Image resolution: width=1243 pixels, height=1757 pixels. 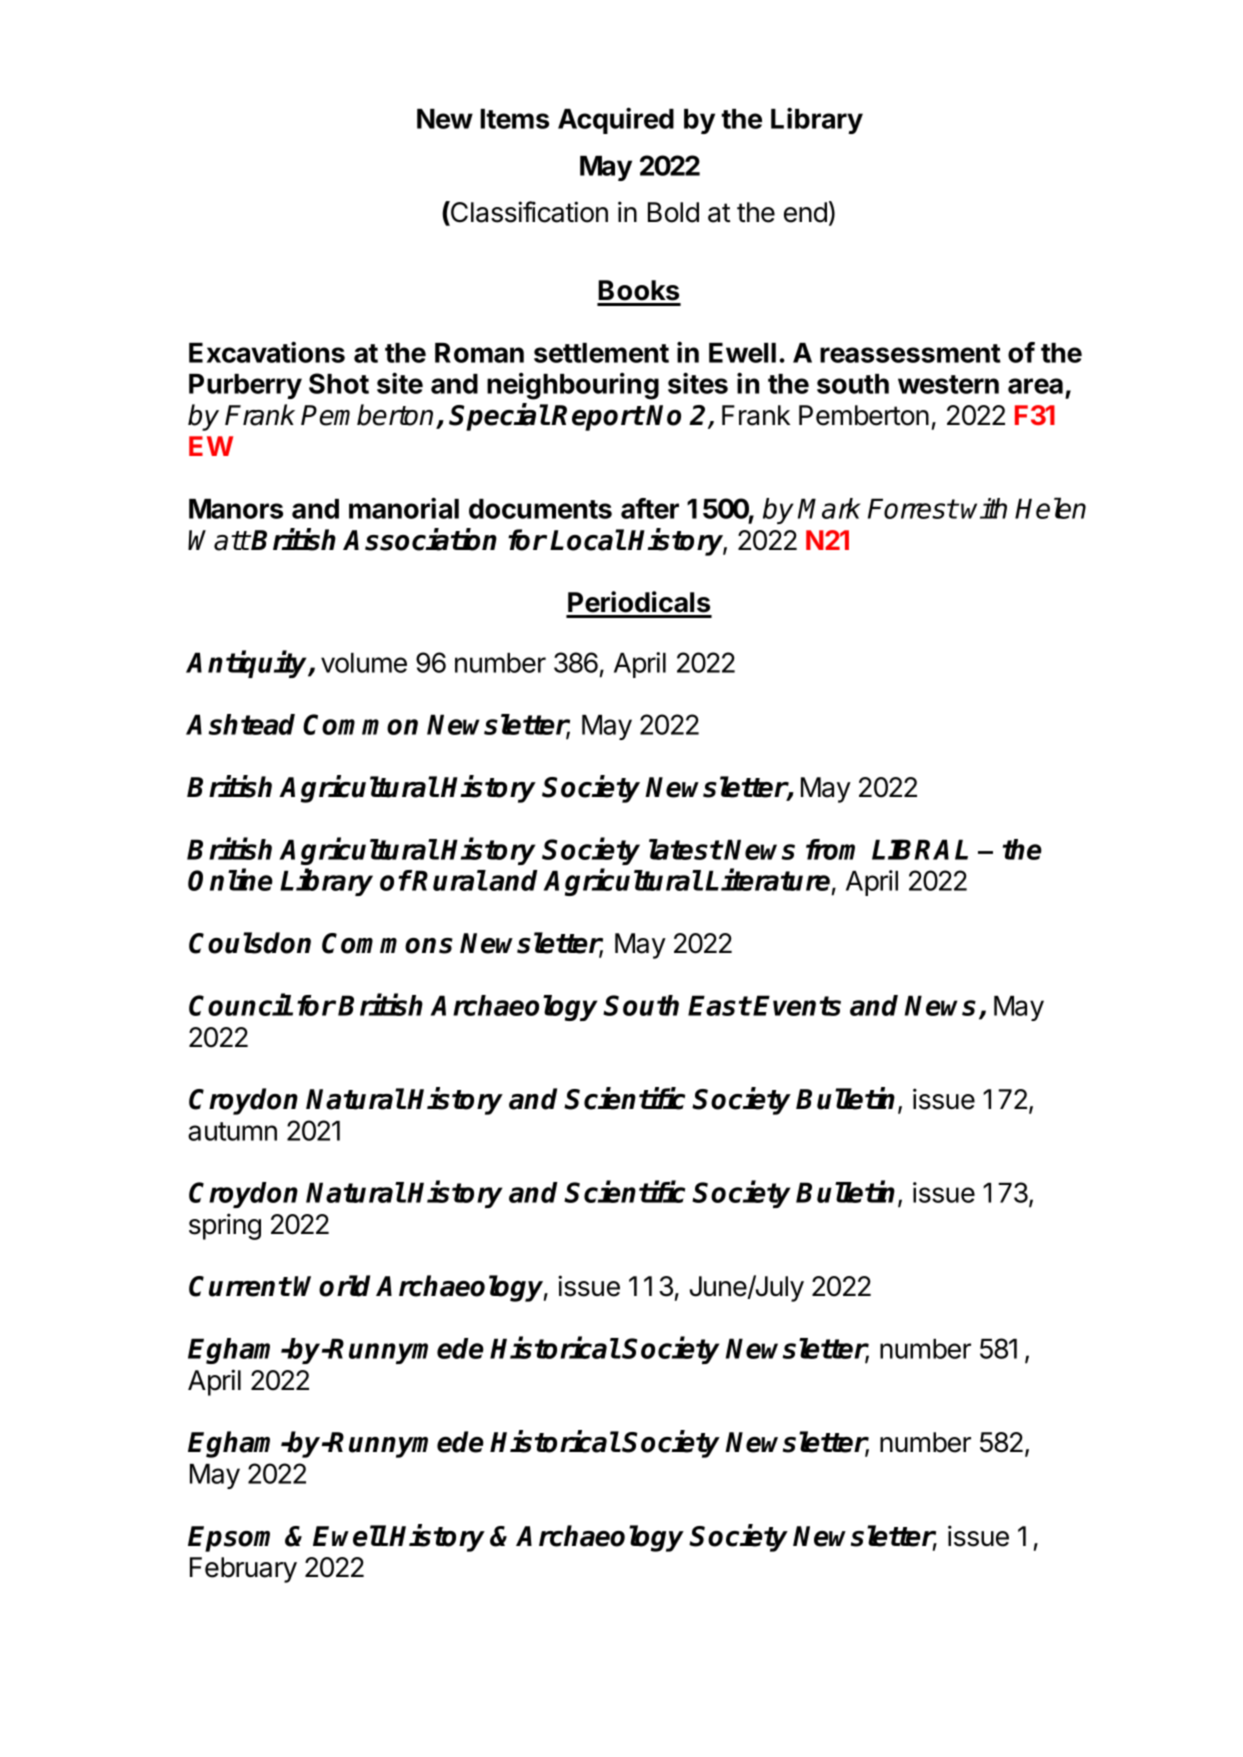 What do you see at coordinates (650, 508) in the screenshot?
I see `after` at bounding box center [650, 508].
